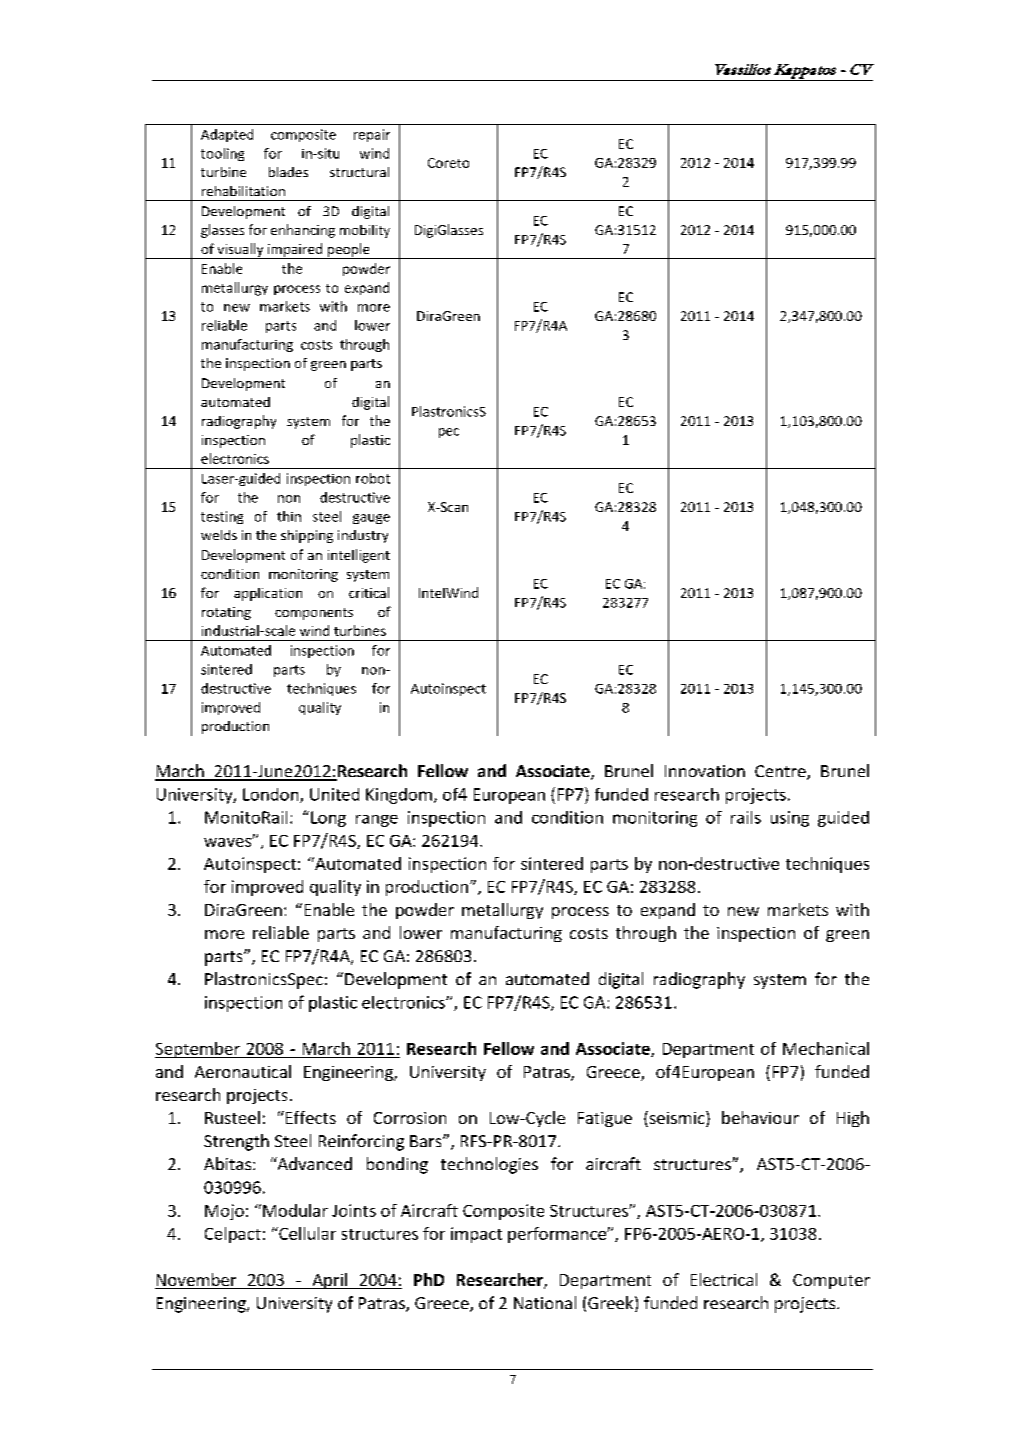 The width and height of the screenshot is (1025, 1450). What do you see at coordinates (372, 135) in the screenshot?
I see `repair` at bounding box center [372, 135].
